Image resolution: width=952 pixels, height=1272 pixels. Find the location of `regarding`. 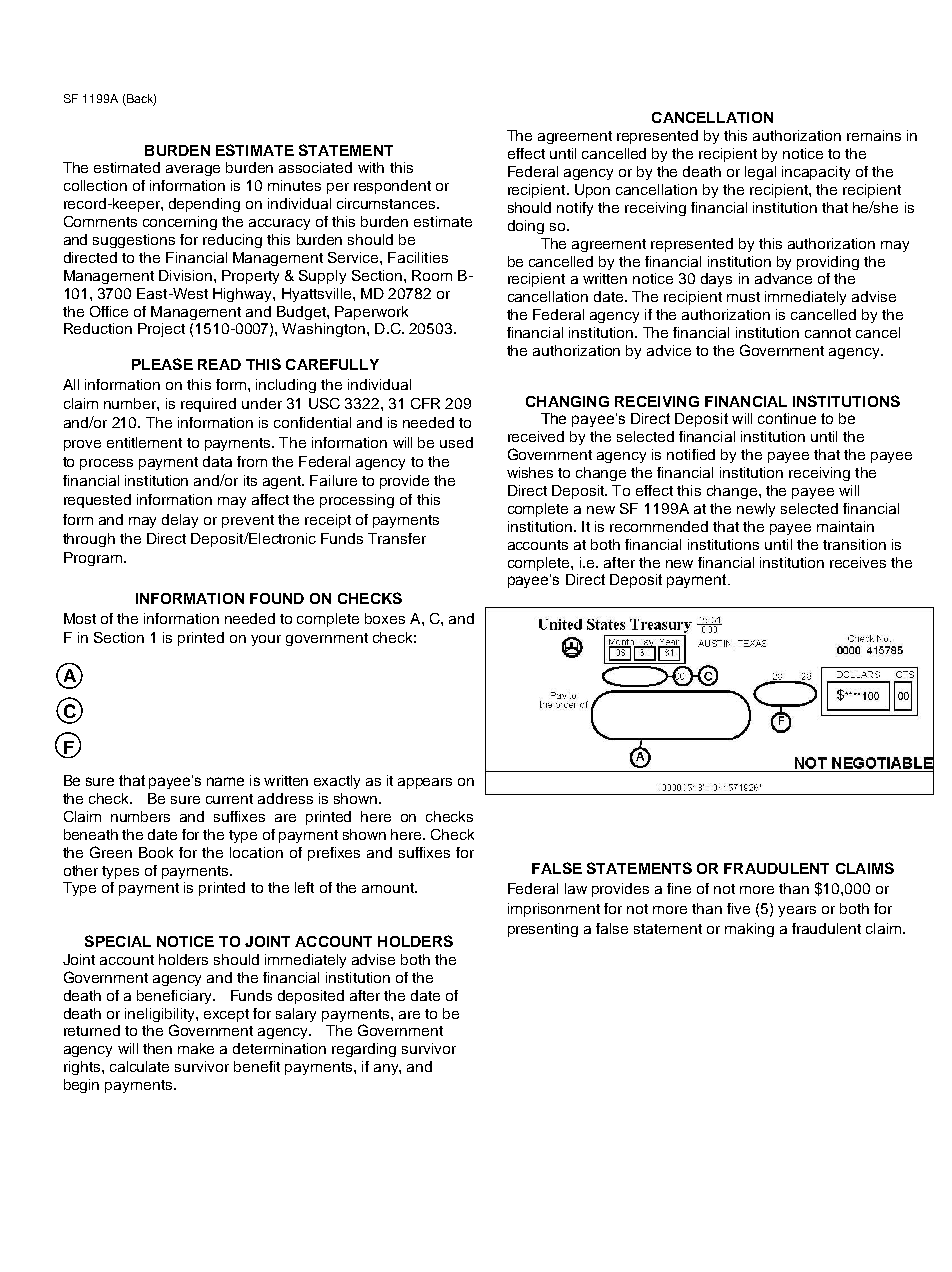

regarding is located at coordinates (364, 1050).
